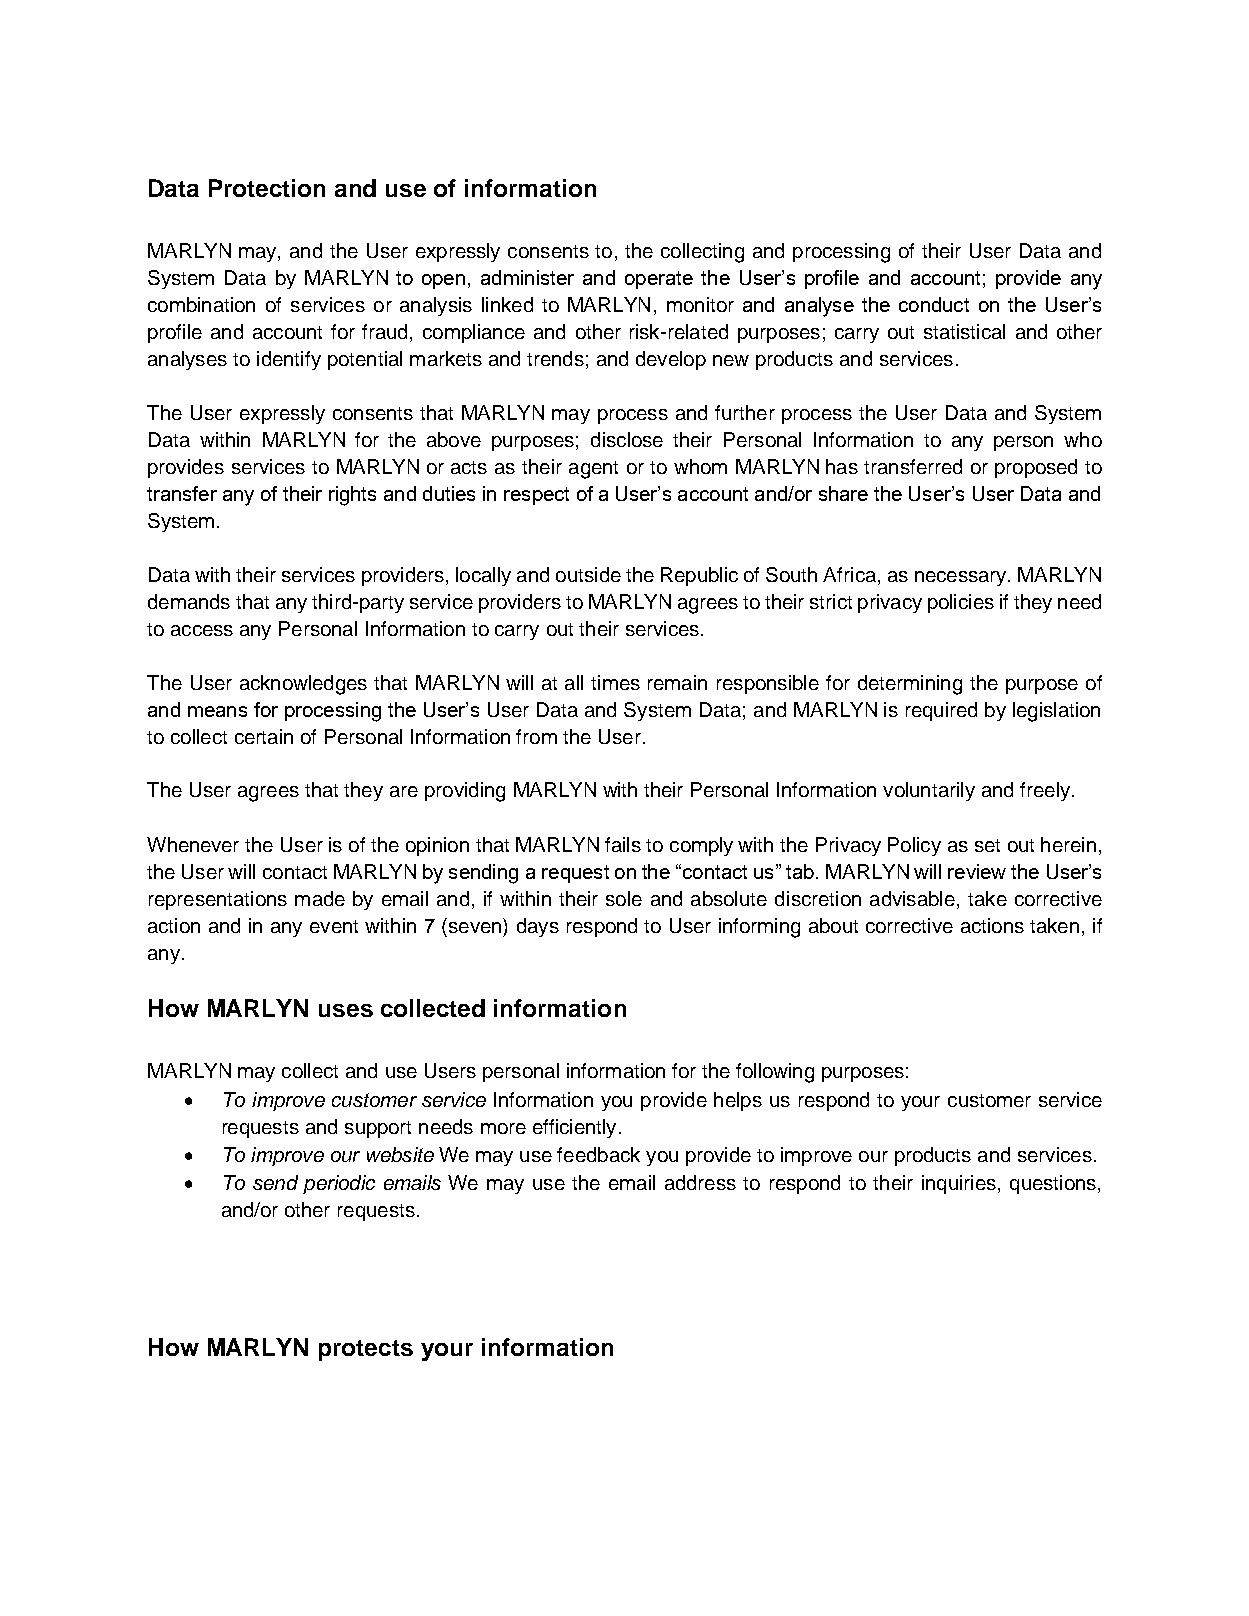  Describe the element at coordinates (929, 791) in the screenshot. I see `voluntarily` at that location.
